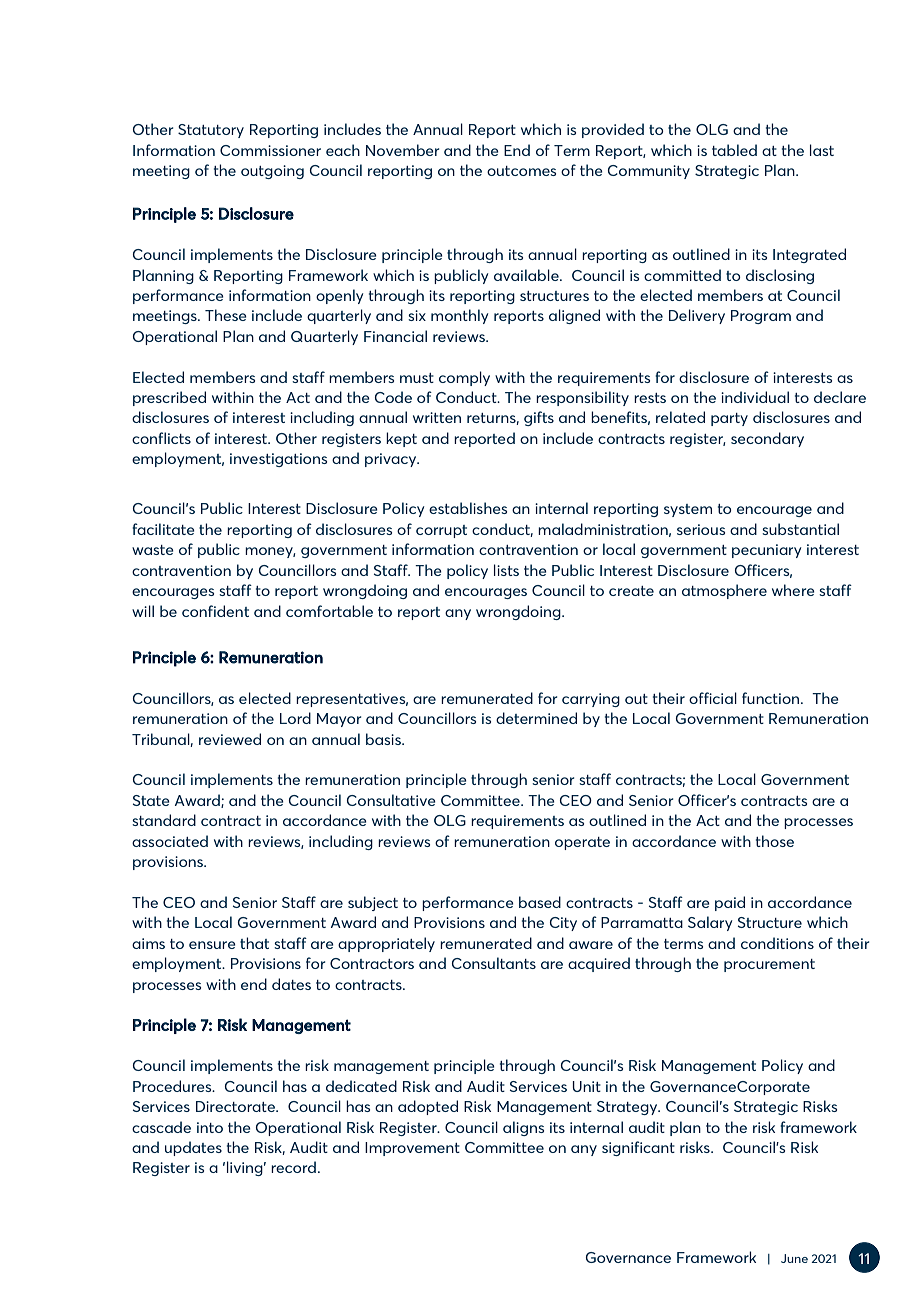 The height and width of the screenshot is (1309, 924). What do you see at coordinates (540, 902) in the screenshot?
I see `based` at bounding box center [540, 902].
